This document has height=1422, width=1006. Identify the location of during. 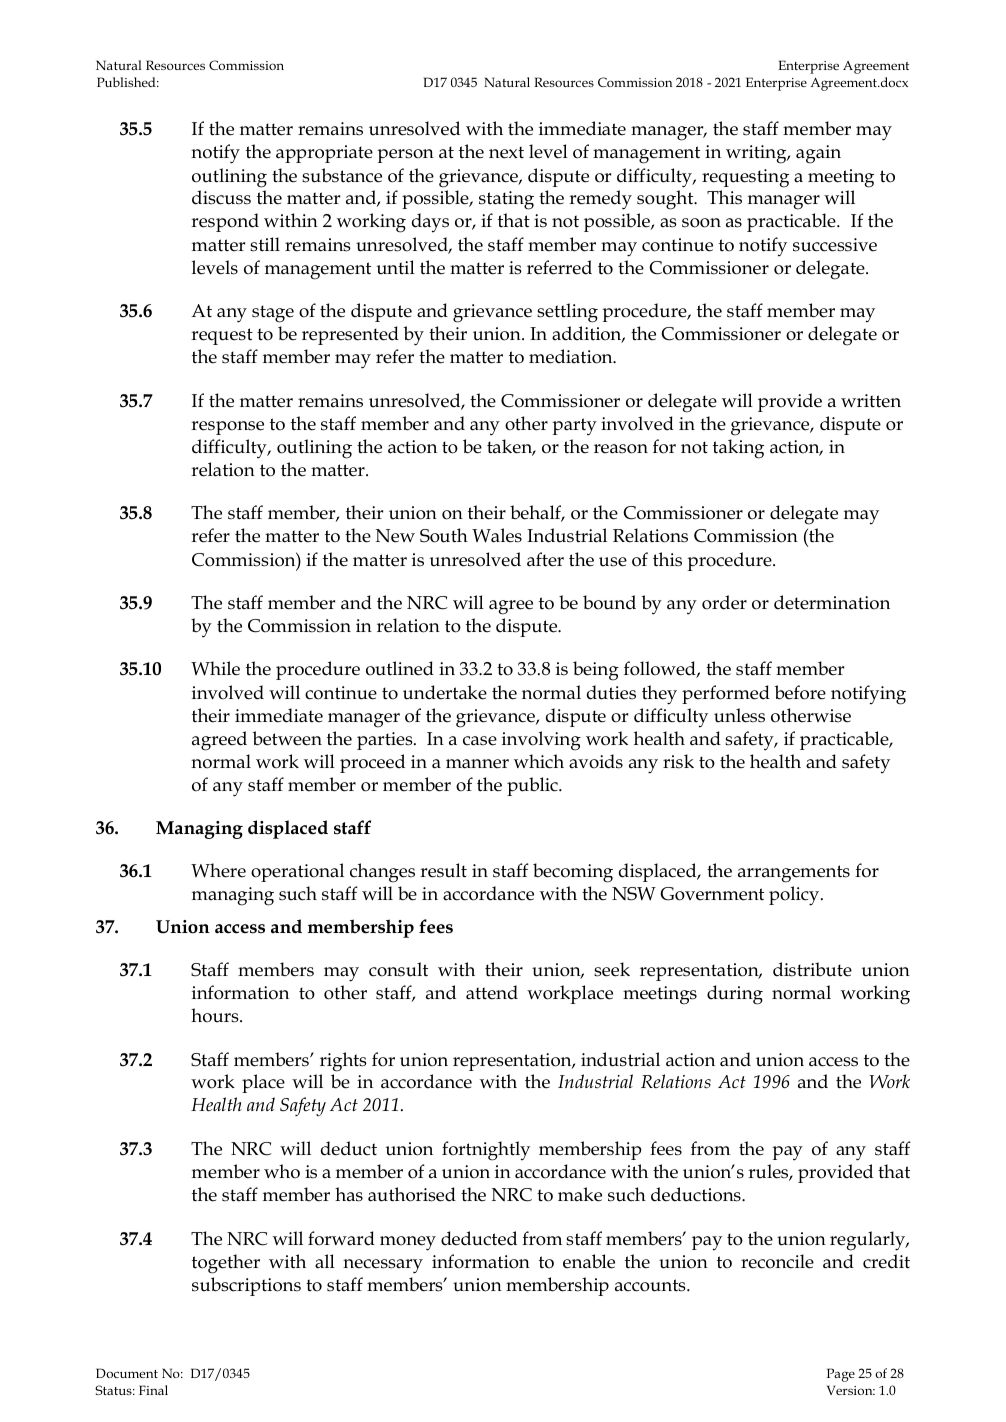
(735, 995).
